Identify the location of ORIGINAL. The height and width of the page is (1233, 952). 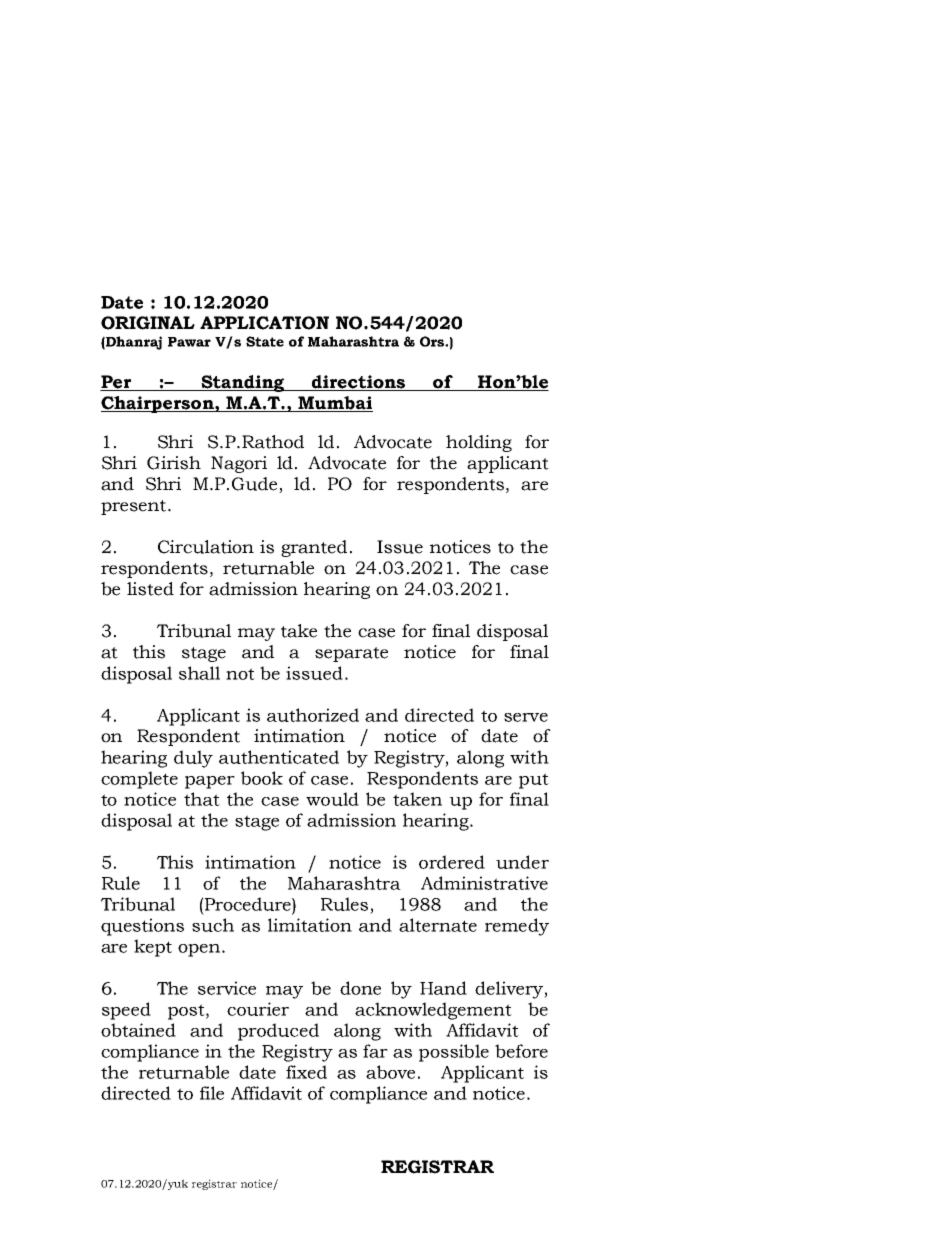
(148, 323).
